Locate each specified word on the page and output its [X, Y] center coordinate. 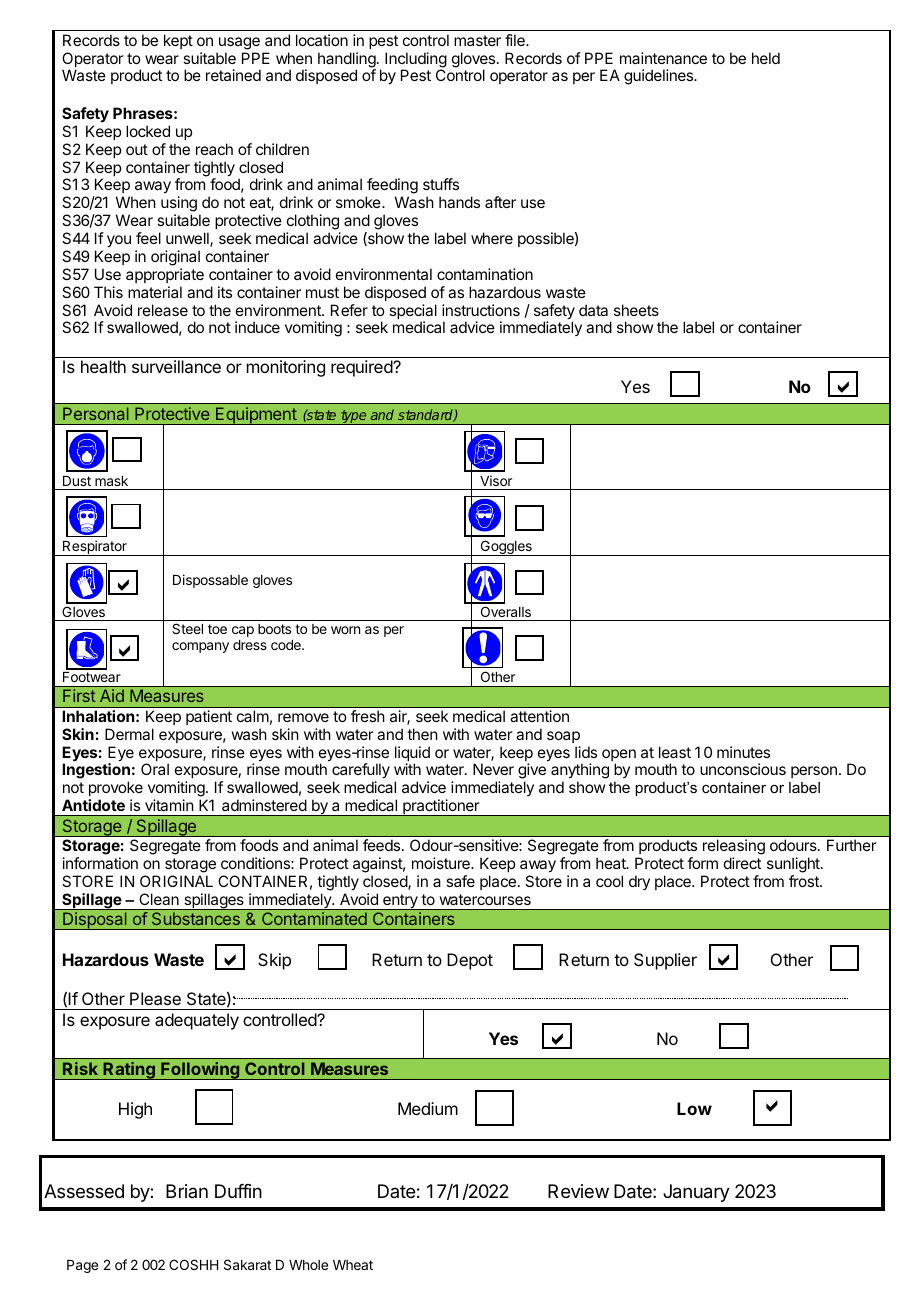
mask [111, 481]
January [696, 1193]
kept [178, 41]
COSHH [193, 1264]
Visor [496, 480]
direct [742, 863]
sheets [636, 310]
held [766, 58]
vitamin [169, 805]
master [477, 40]
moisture [442, 863]
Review [578, 1191]
